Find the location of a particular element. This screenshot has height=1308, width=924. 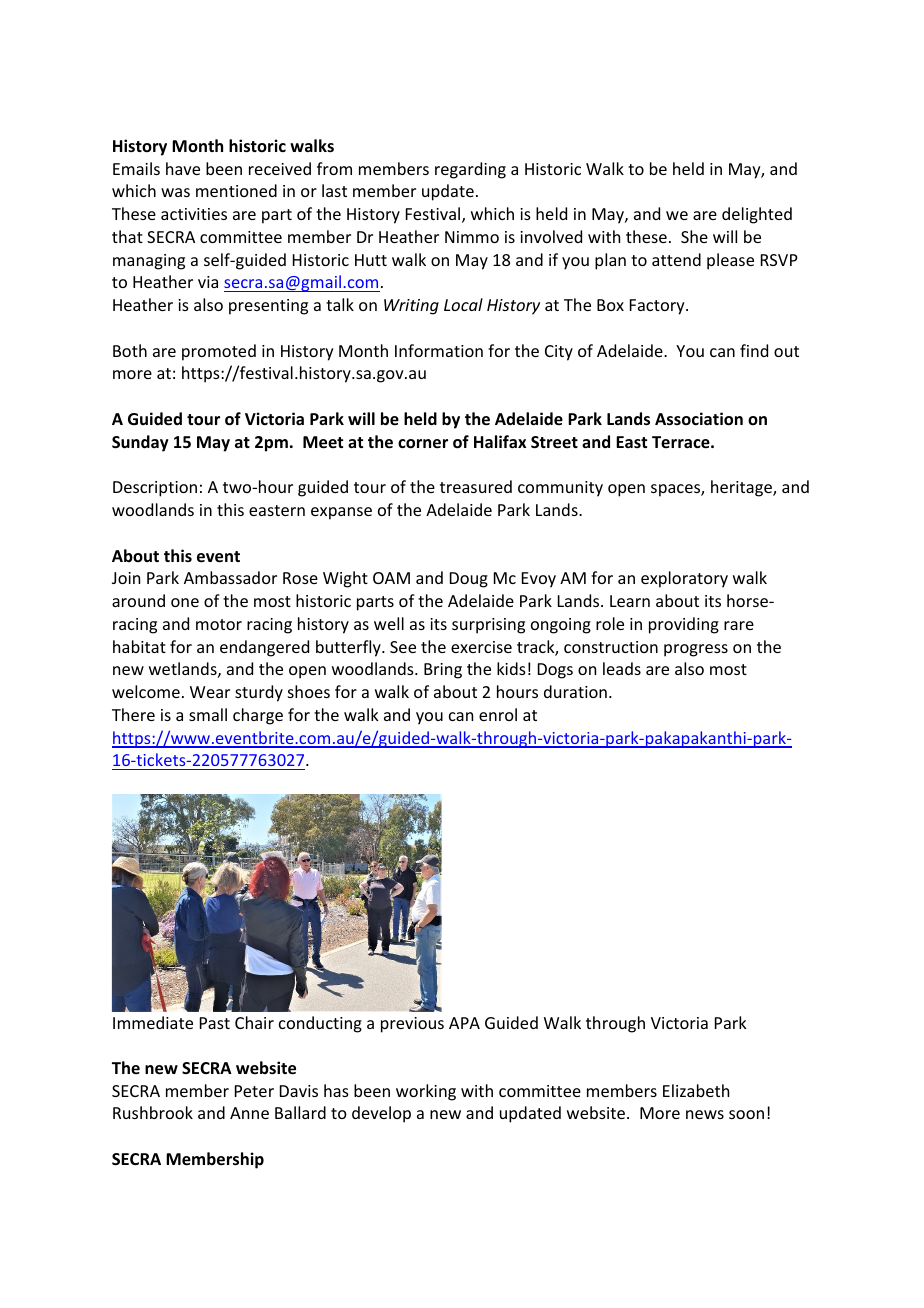

motor is located at coordinates (219, 624).
